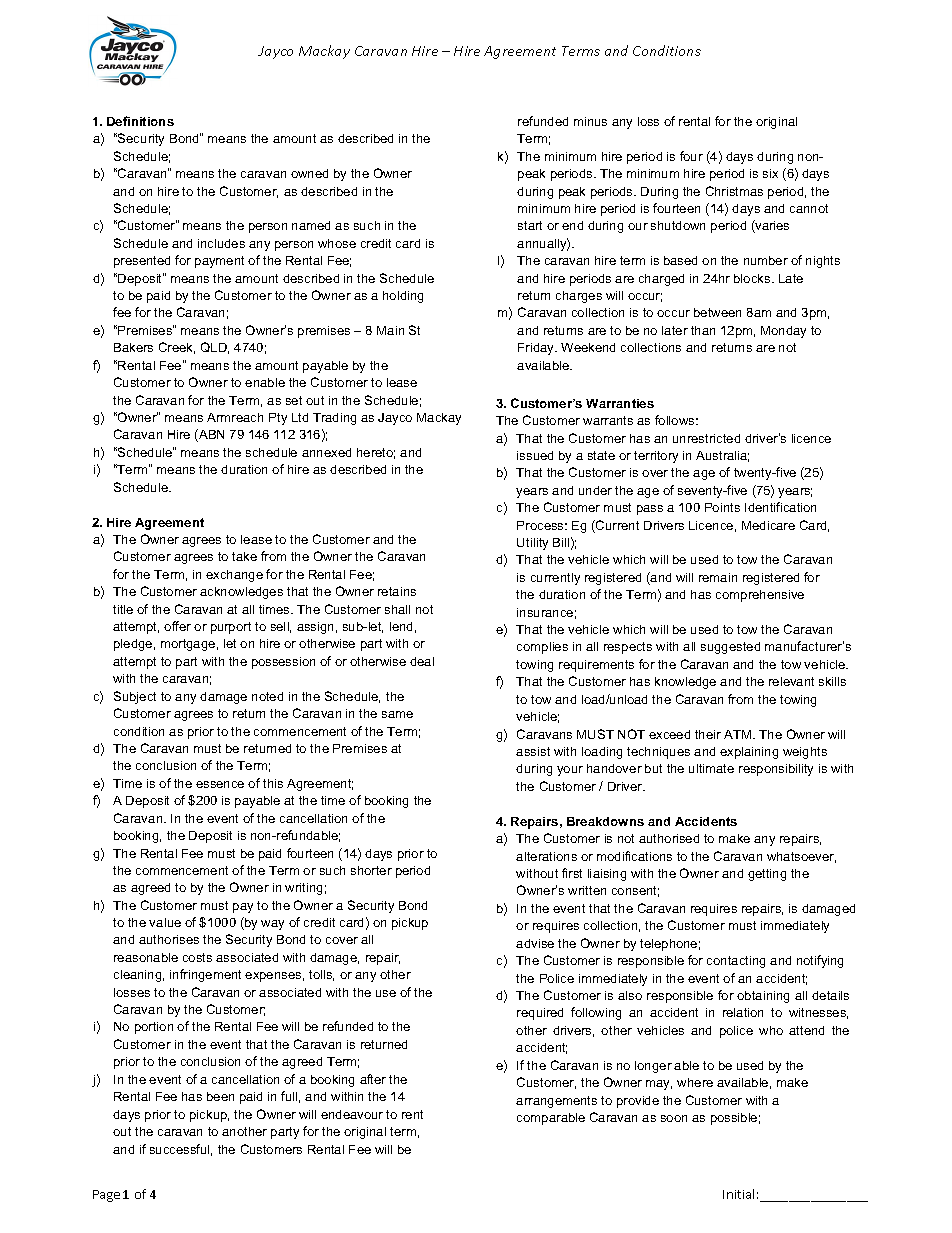  What do you see at coordinates (177, 626) in the page?
I see `offer` at bounding box center [177, 626].
